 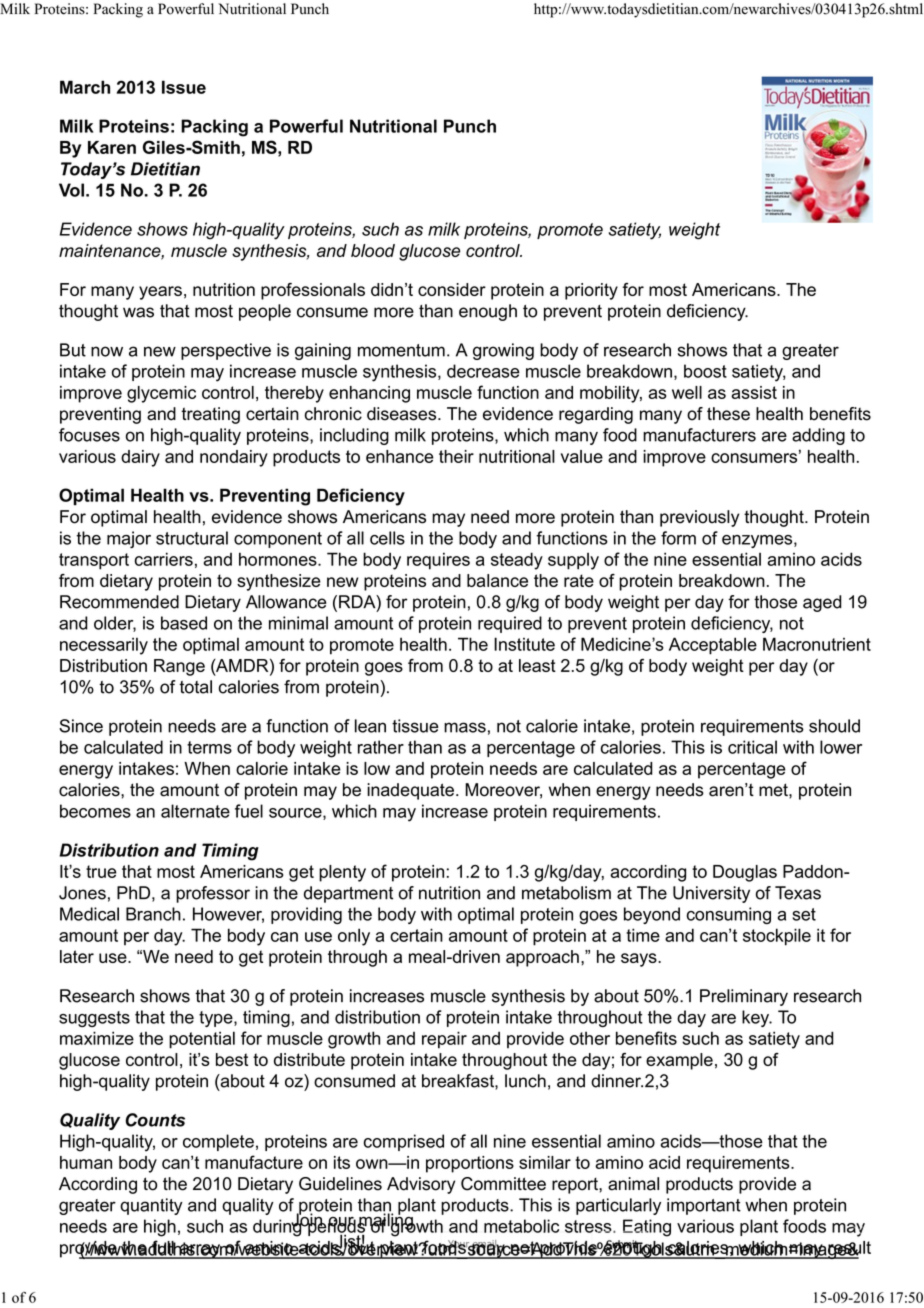 I want to click on priority, so click(x=591, y=291).
